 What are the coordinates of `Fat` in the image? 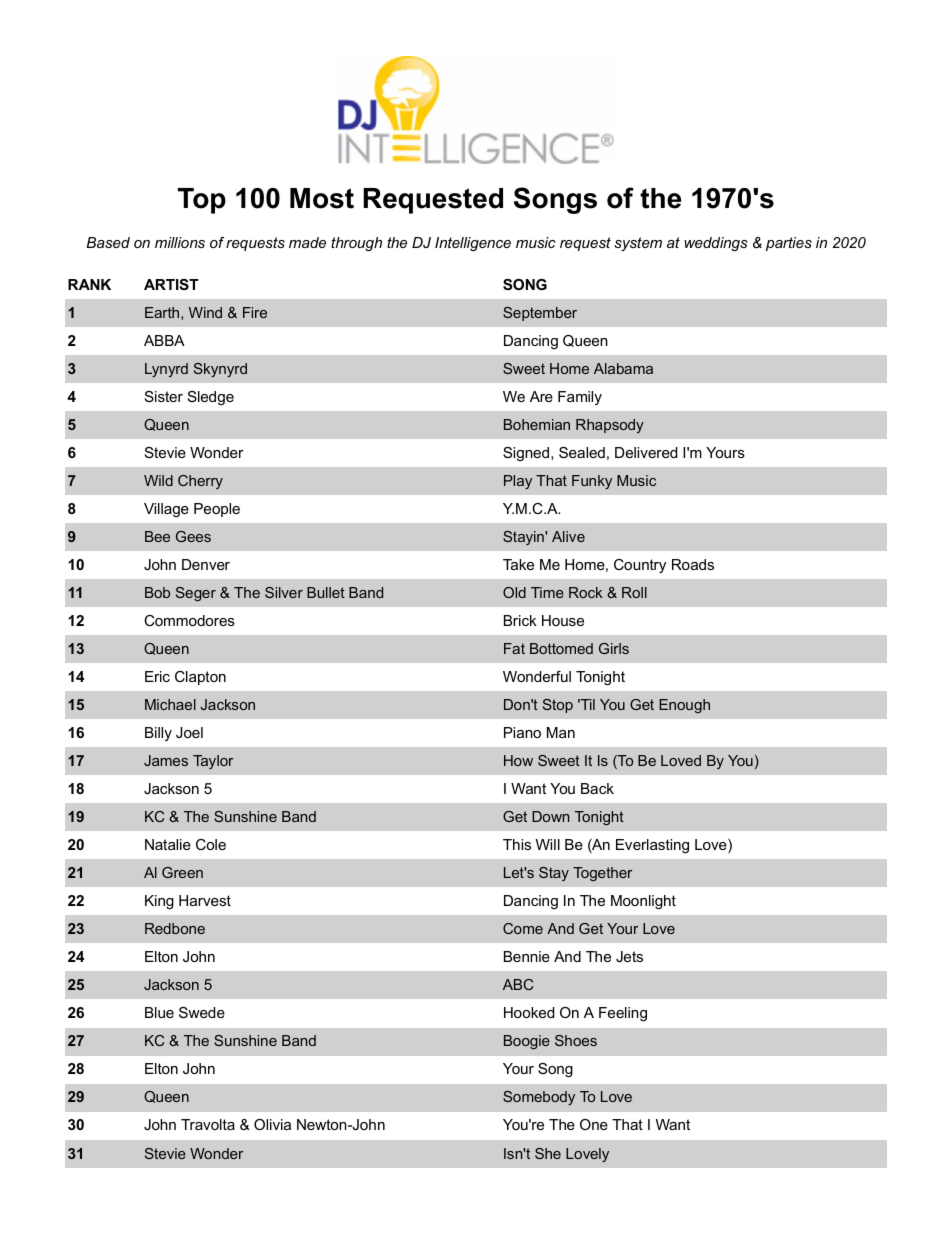 It's located at (514, 648).
